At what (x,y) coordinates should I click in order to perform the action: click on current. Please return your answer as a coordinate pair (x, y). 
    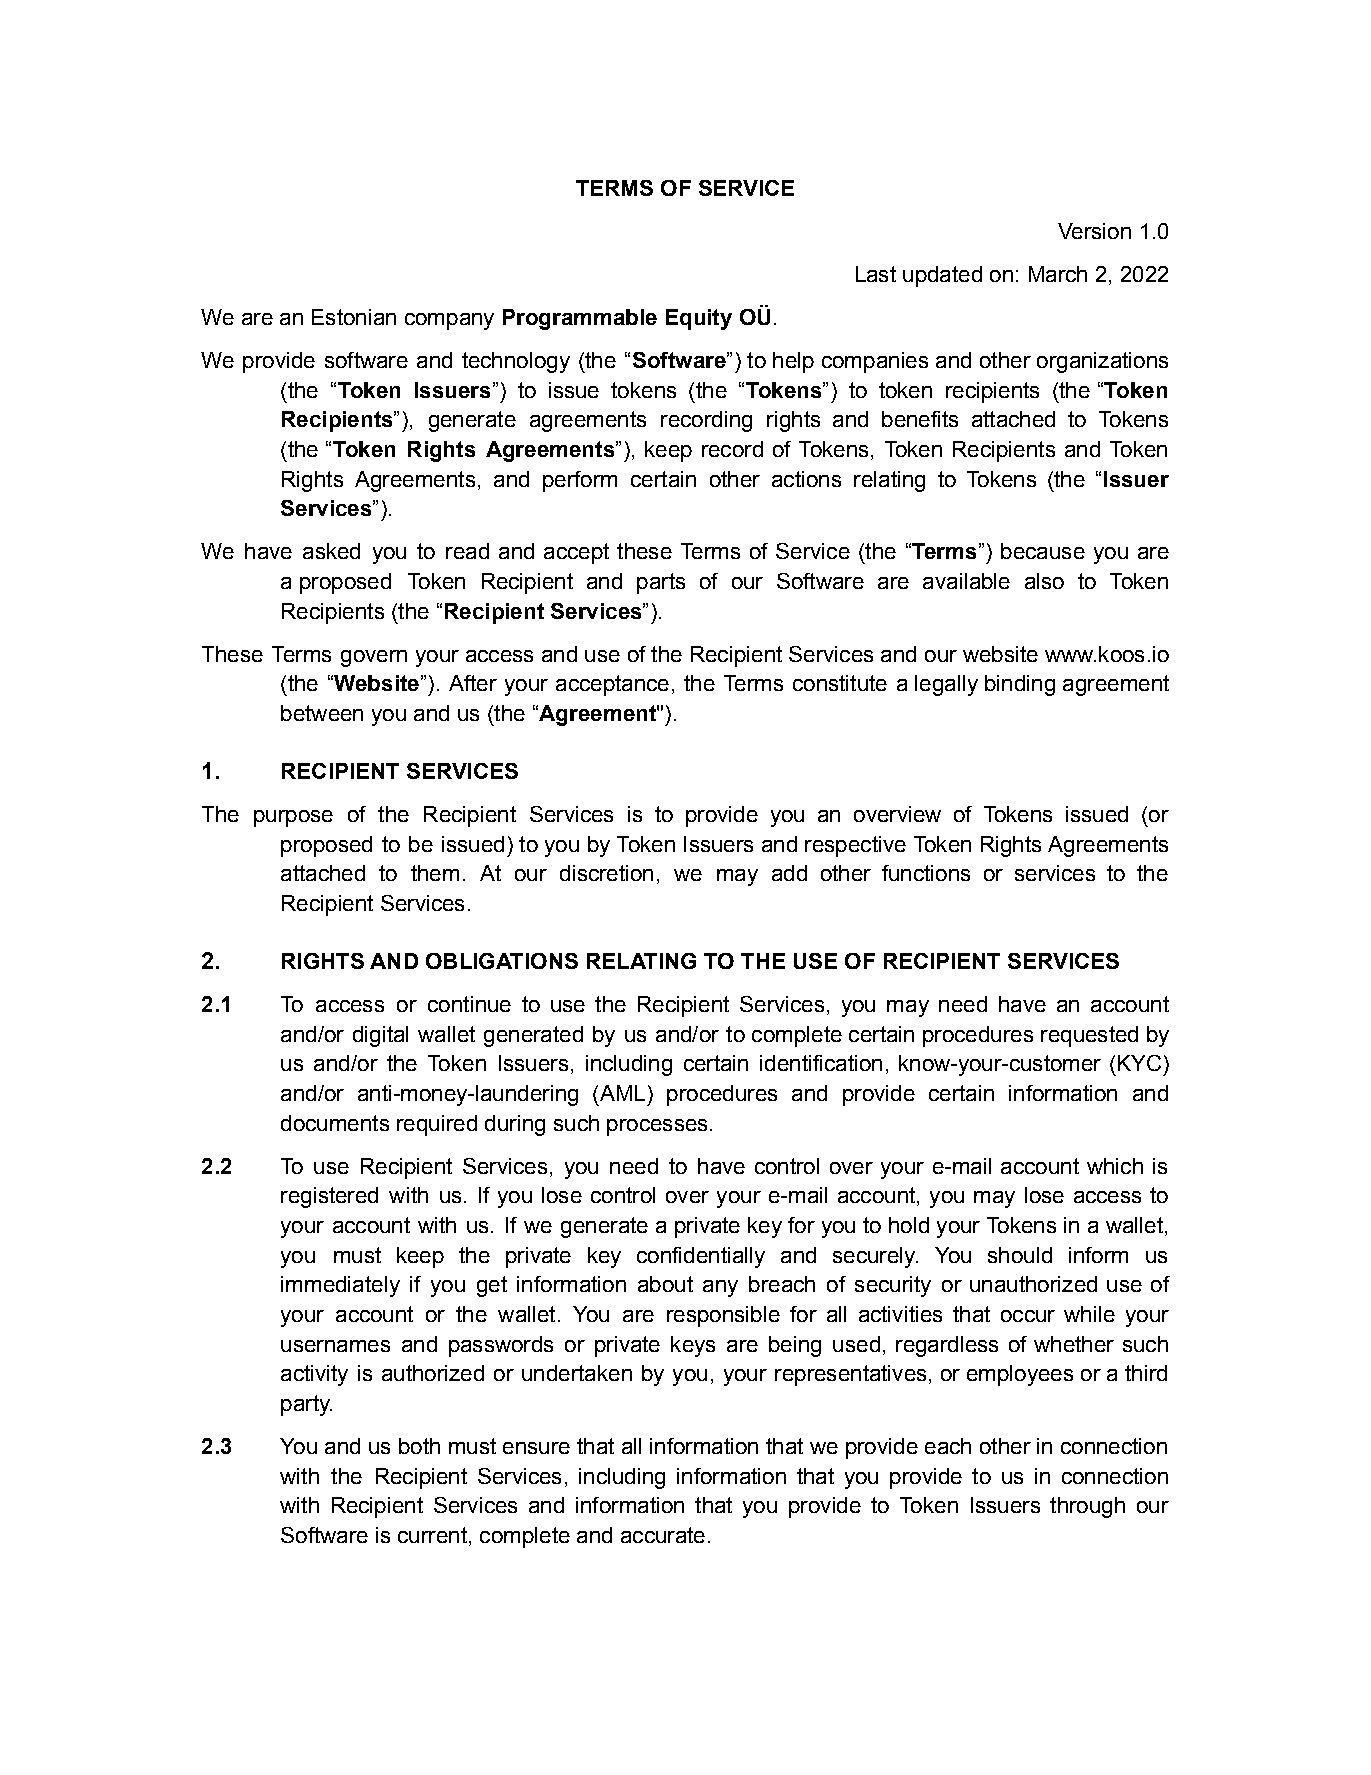
    Looking at the image, I should click on (432, 1535).
